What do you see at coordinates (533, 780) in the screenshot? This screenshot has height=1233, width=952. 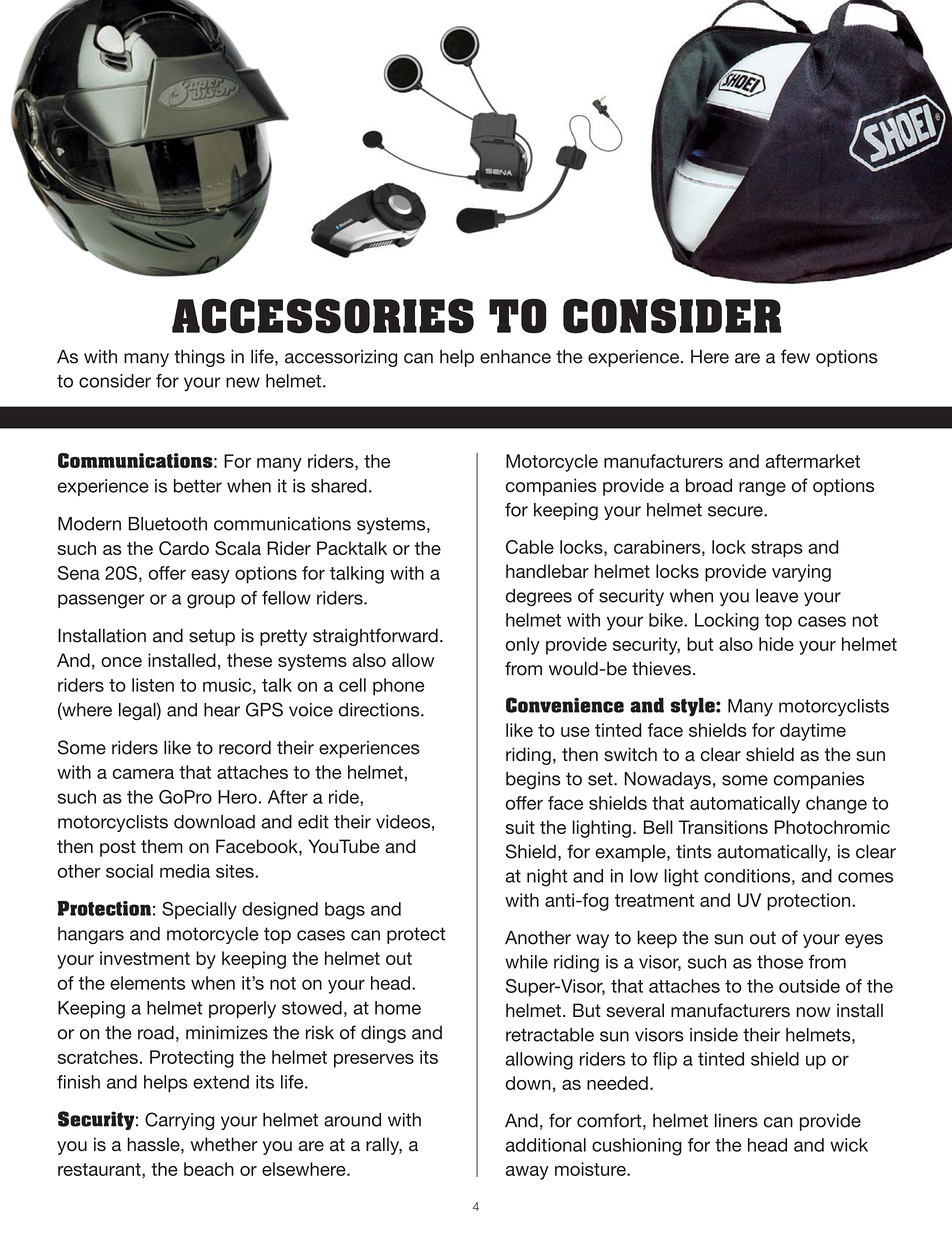 I see `begins` at bounding box center [533, 780].
